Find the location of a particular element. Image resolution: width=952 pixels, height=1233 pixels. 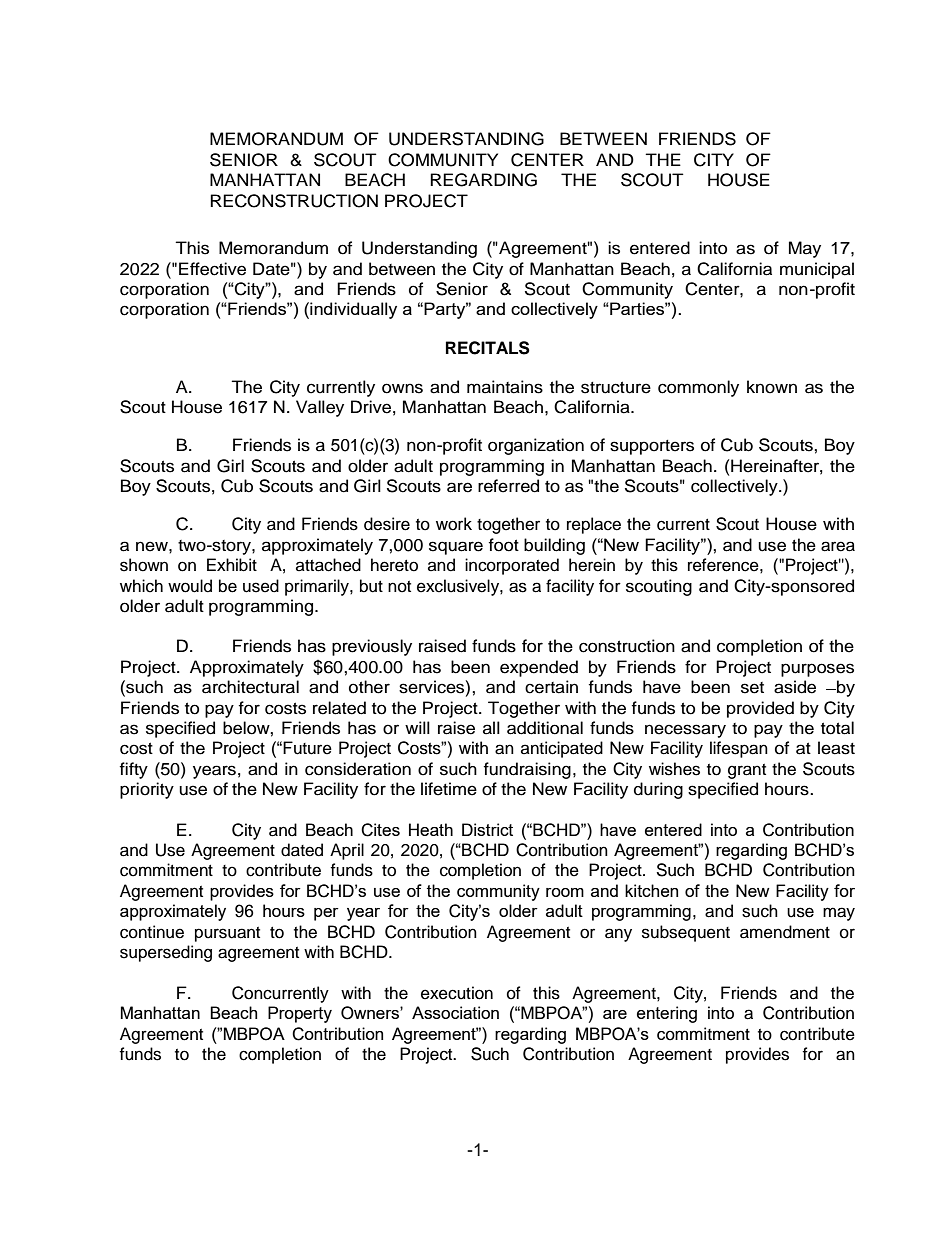

referred is located at coordinates (508, 486).
